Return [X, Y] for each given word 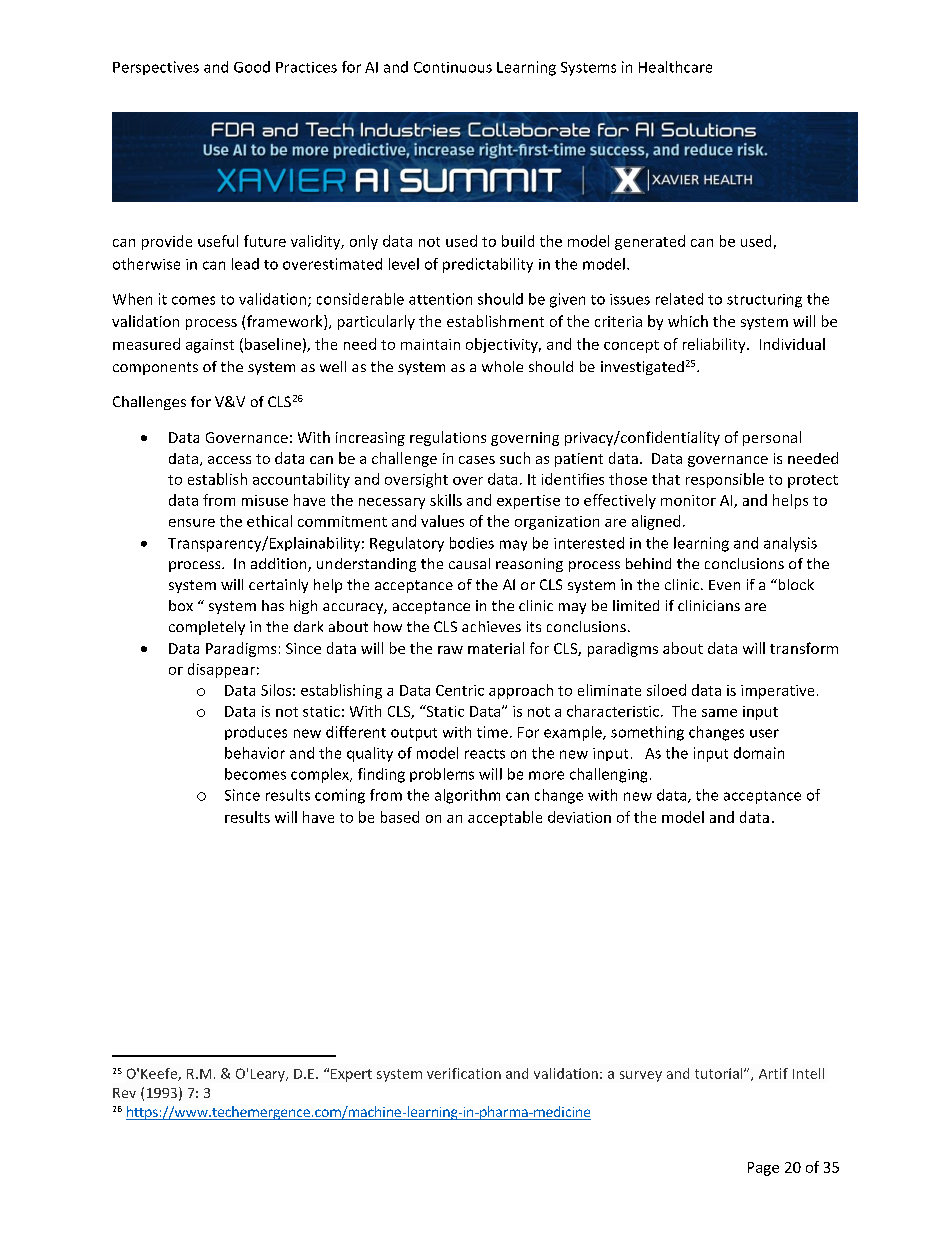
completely [207, 628]
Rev [124, 1093]
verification [464, 1073]
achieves [491, 626]
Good [252, 67]
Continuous [453, 67]
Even [724, 585]
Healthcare [675, 67]
